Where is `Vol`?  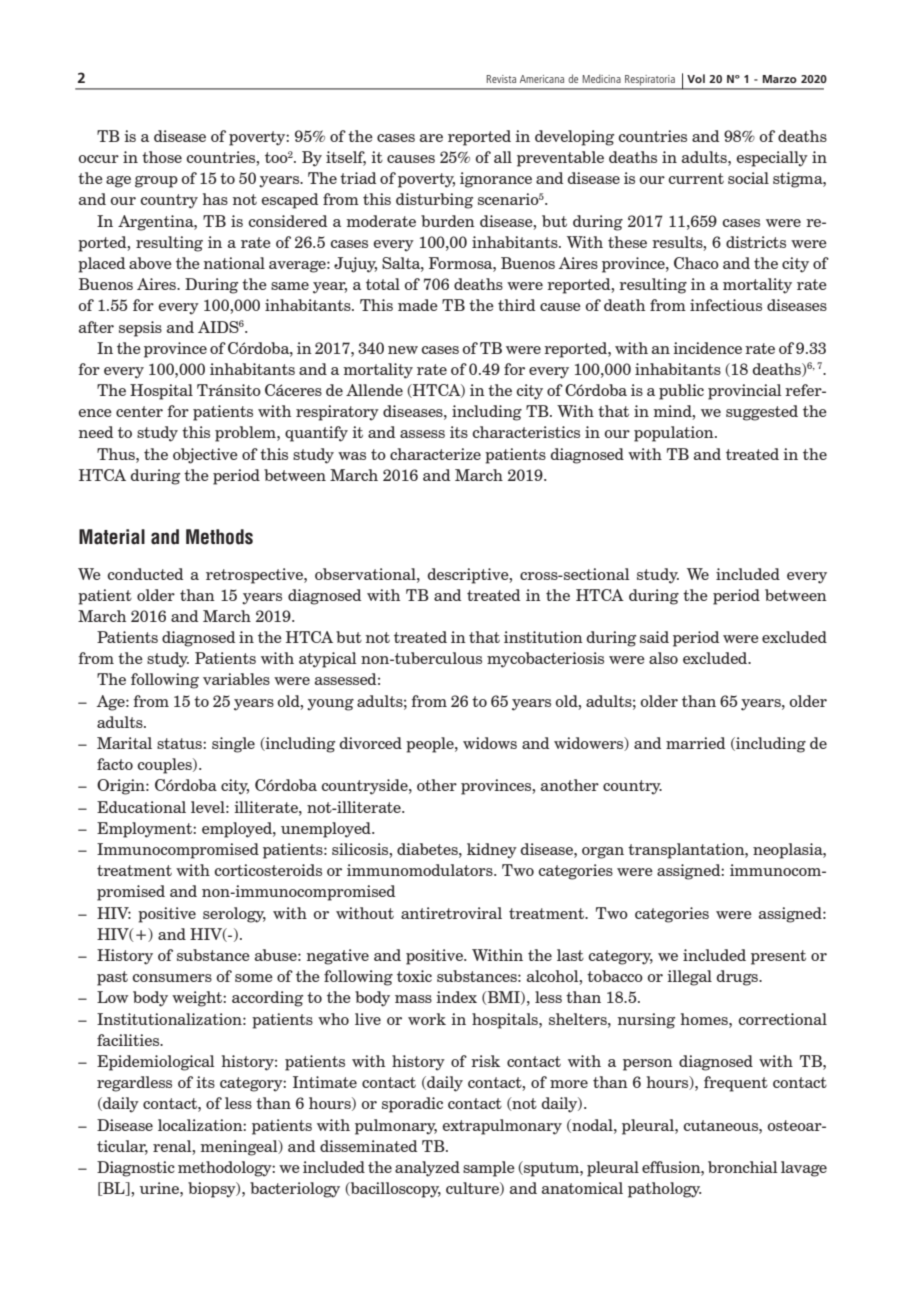 Vol is located at coordinates (696, 78).
